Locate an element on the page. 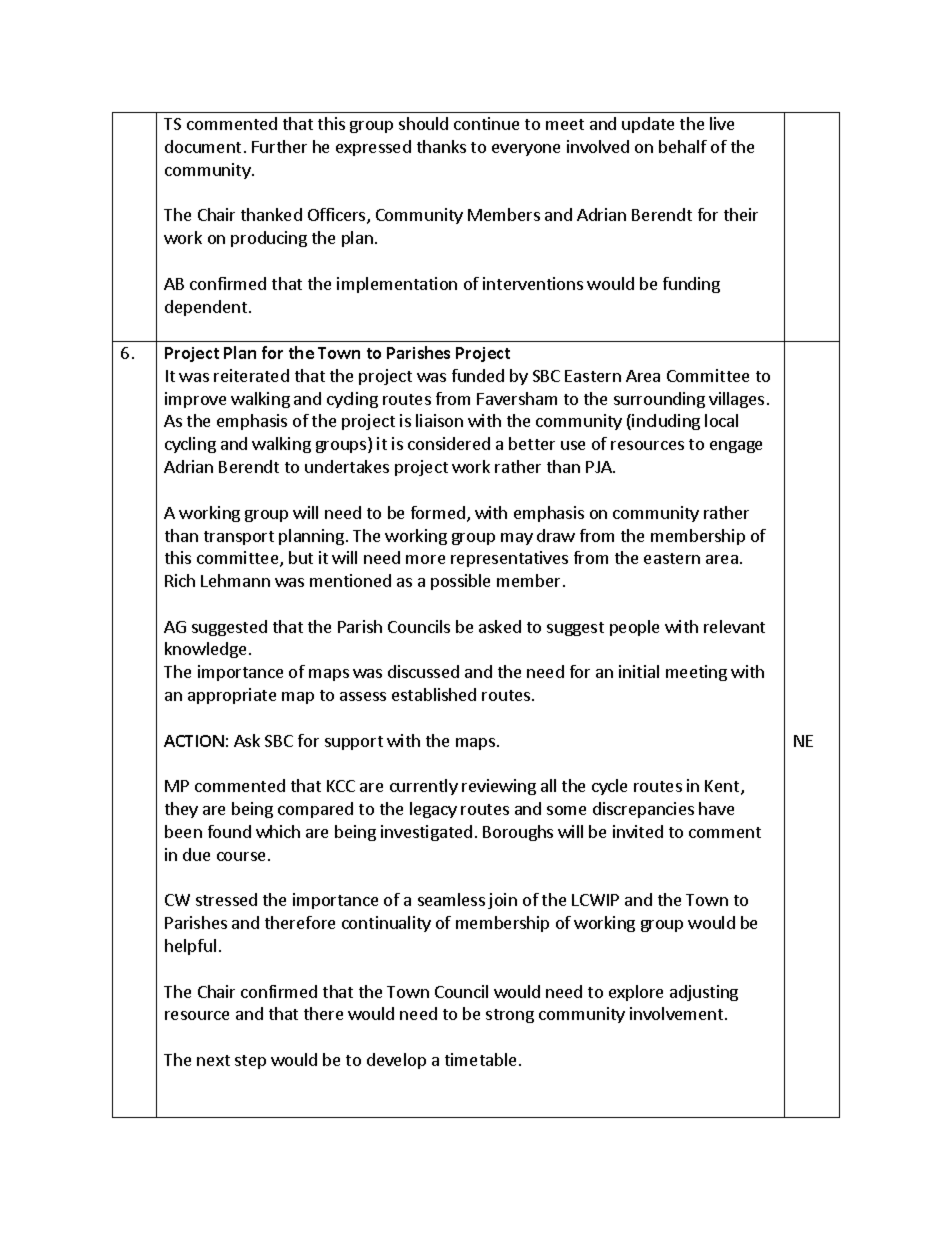  invited is located at coordinates (638, 831).
